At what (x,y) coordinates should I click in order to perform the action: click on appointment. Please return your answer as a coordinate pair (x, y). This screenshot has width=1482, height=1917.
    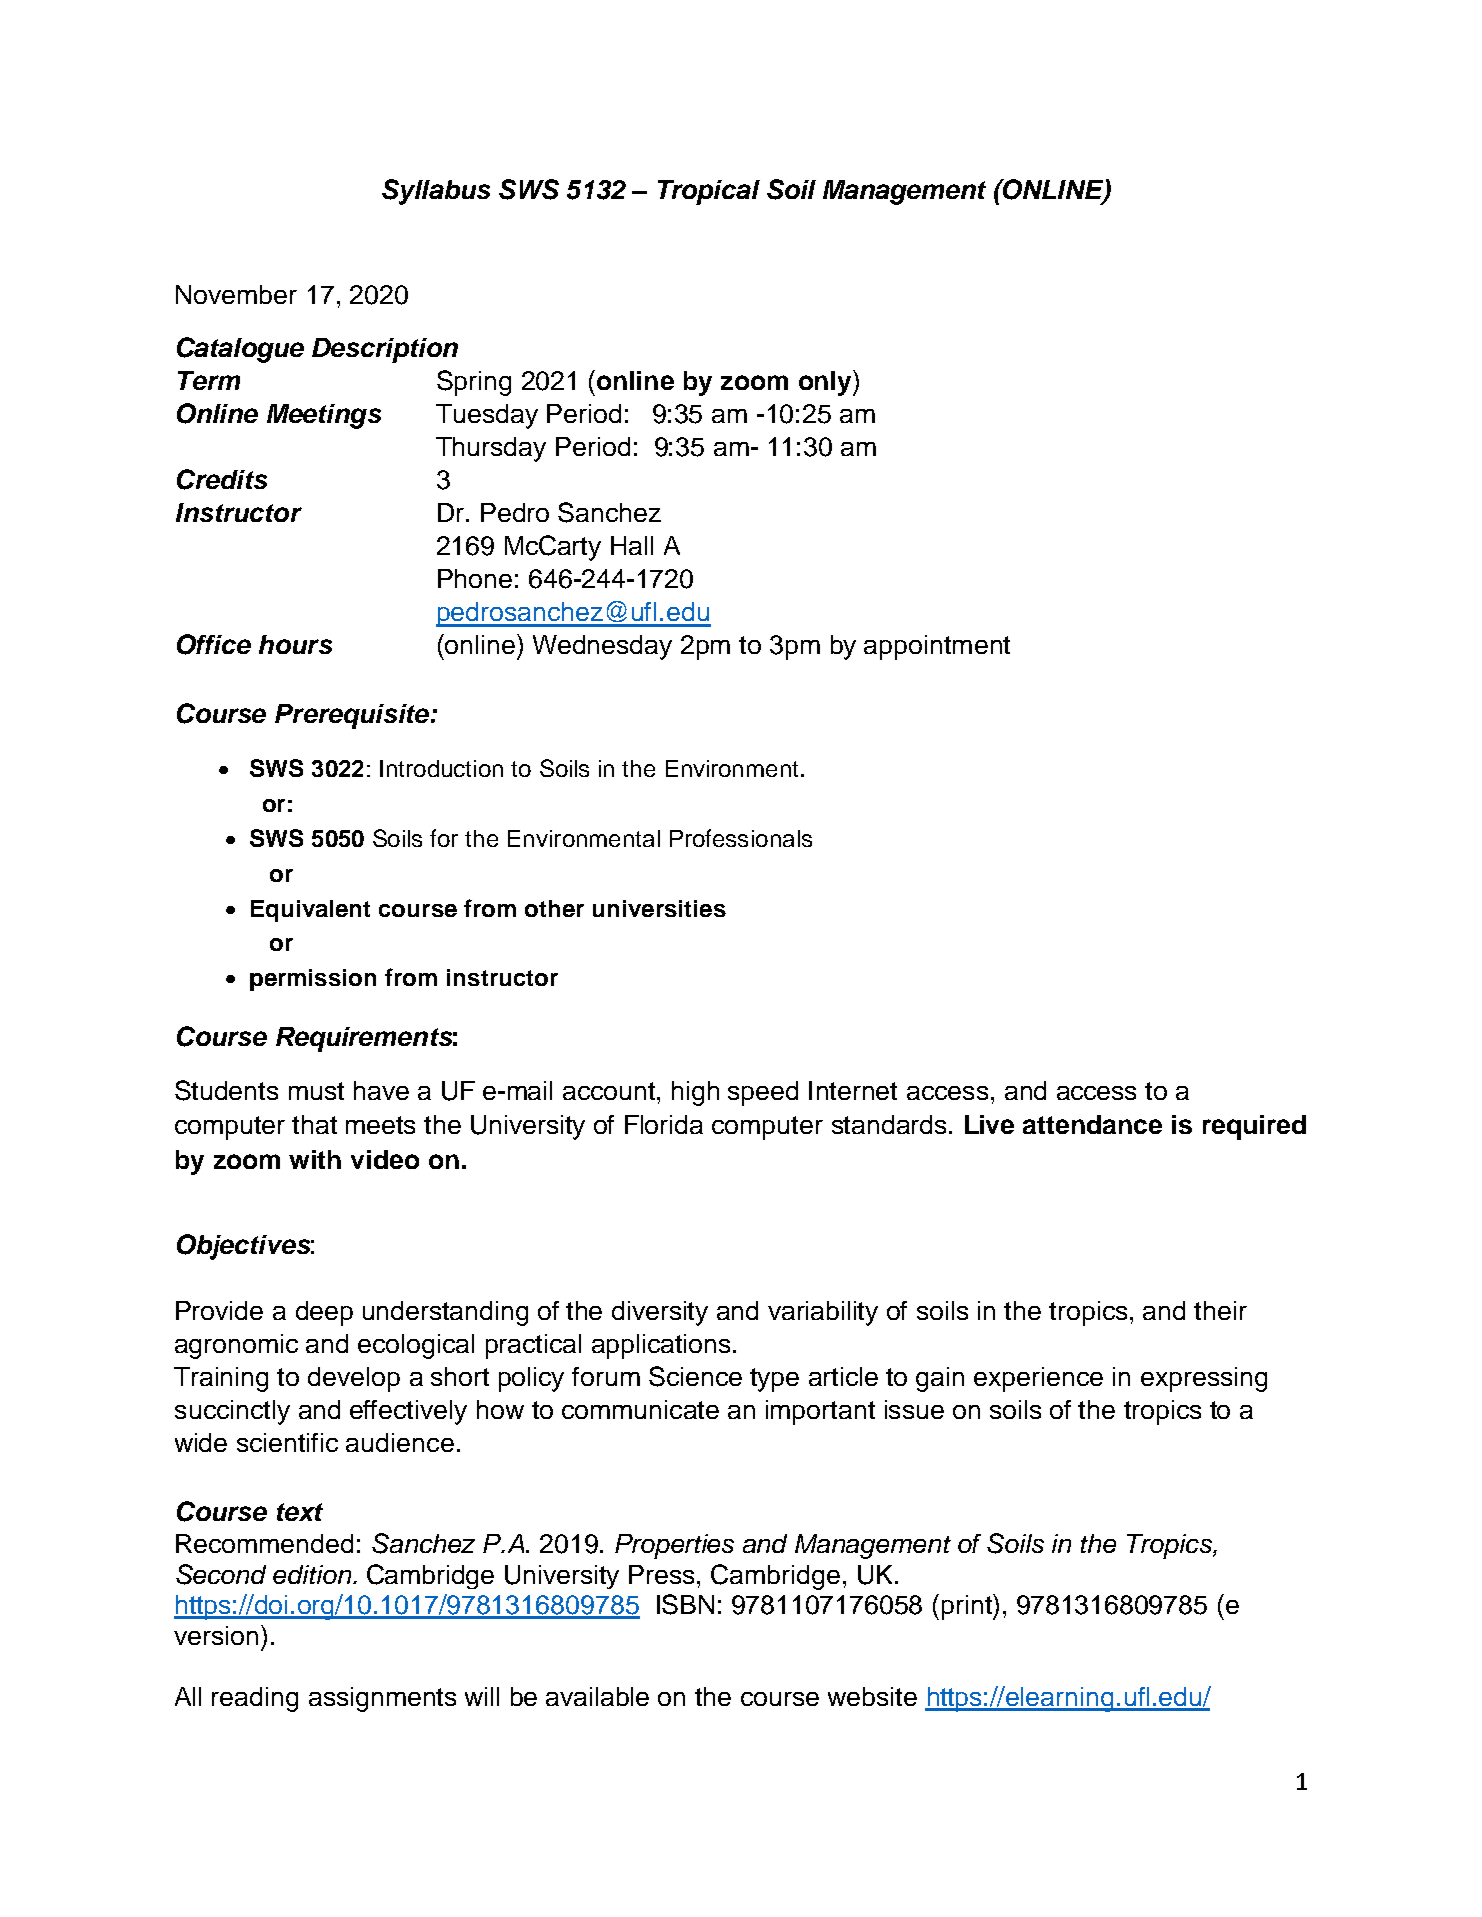
    Looking at the image, I should click on (937, 647).
